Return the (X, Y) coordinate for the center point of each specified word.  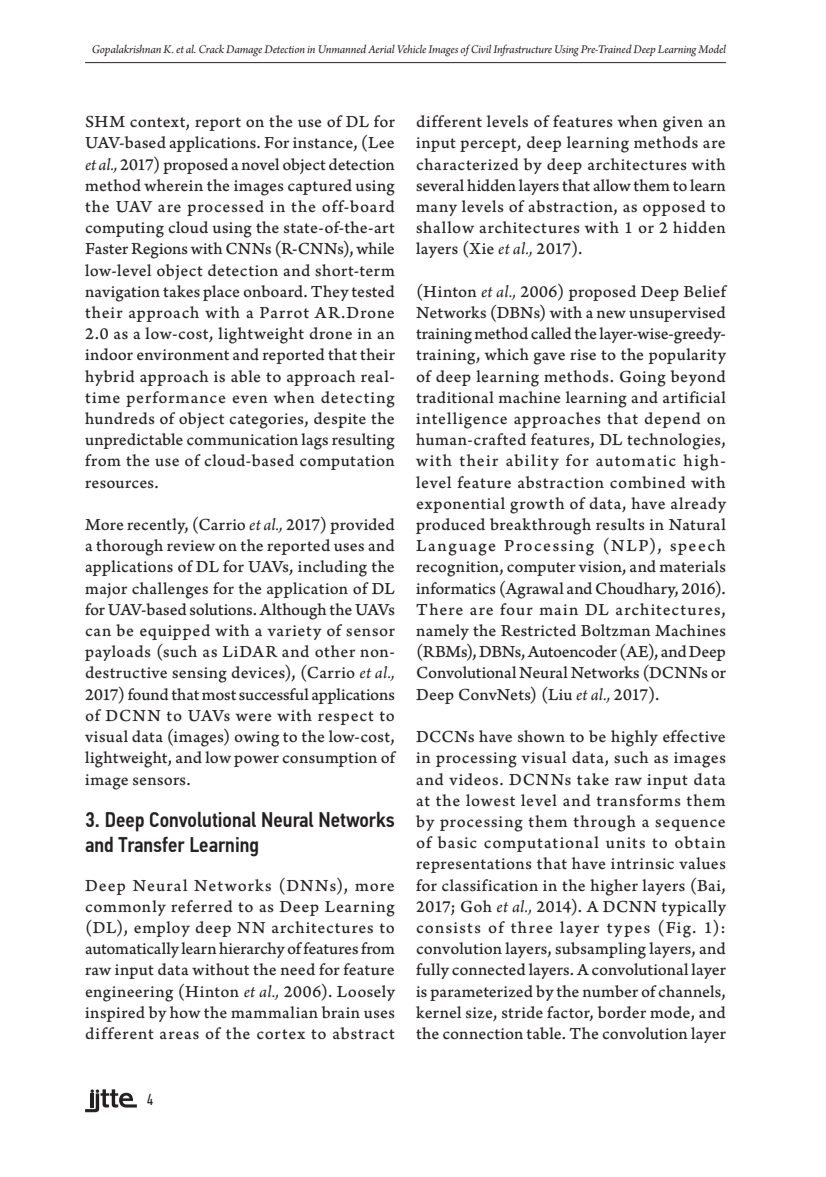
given (683, 124)
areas (179, 1035)
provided (362, 526)
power (256, 761)
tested (373, 291)
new (611, 314)
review (191, 545)
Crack (211, 49)
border (622, 1012)
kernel (438, 1012)
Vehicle (411, 48)
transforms (638, 800)
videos (473, 779)
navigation (122, 294)
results (620, 524)
